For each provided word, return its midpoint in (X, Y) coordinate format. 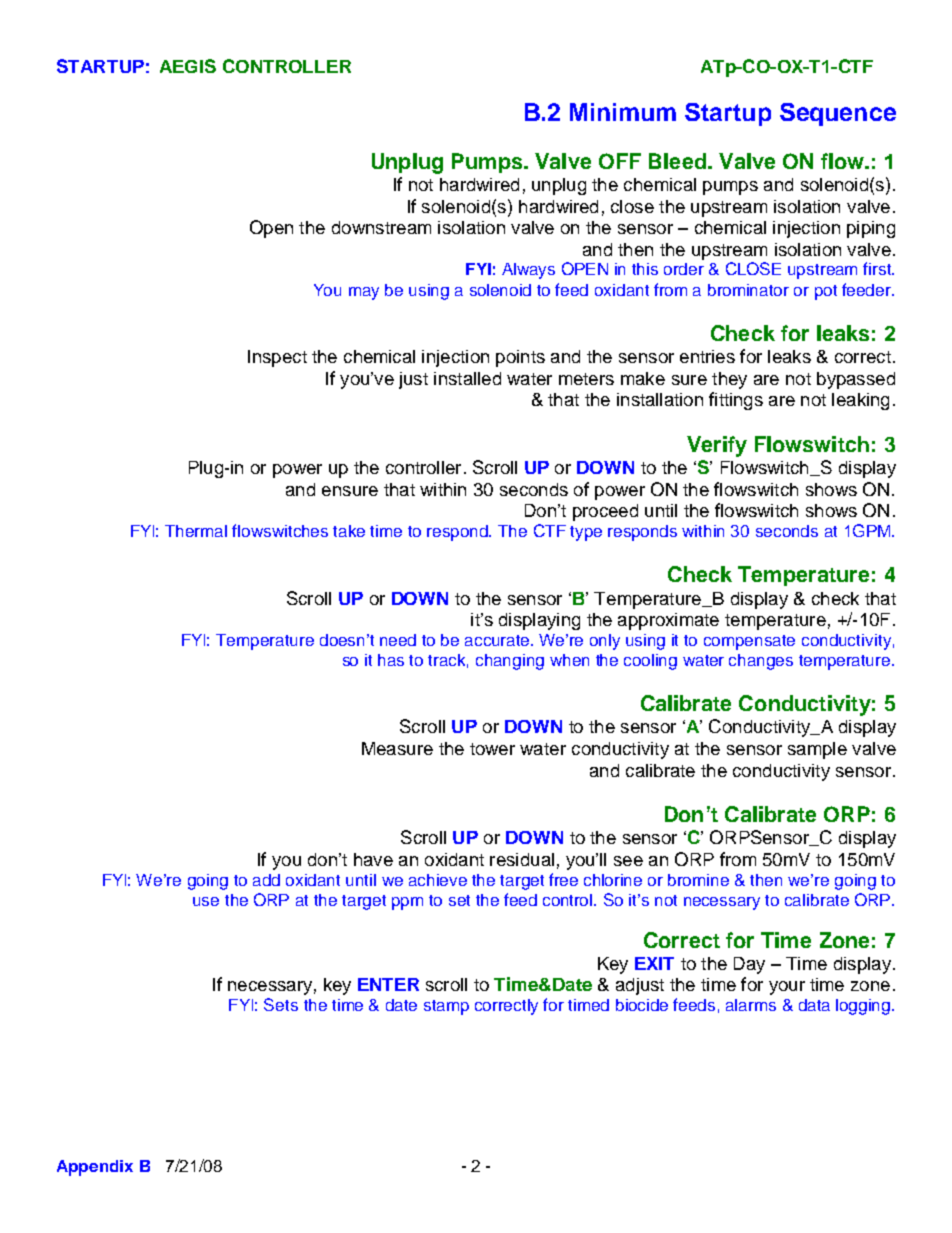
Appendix (95, 1168)
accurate (498, 640)
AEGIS (188, 66)
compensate (749, 642)
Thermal (196, 531)
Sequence (838, 114)
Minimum (623, 112)
